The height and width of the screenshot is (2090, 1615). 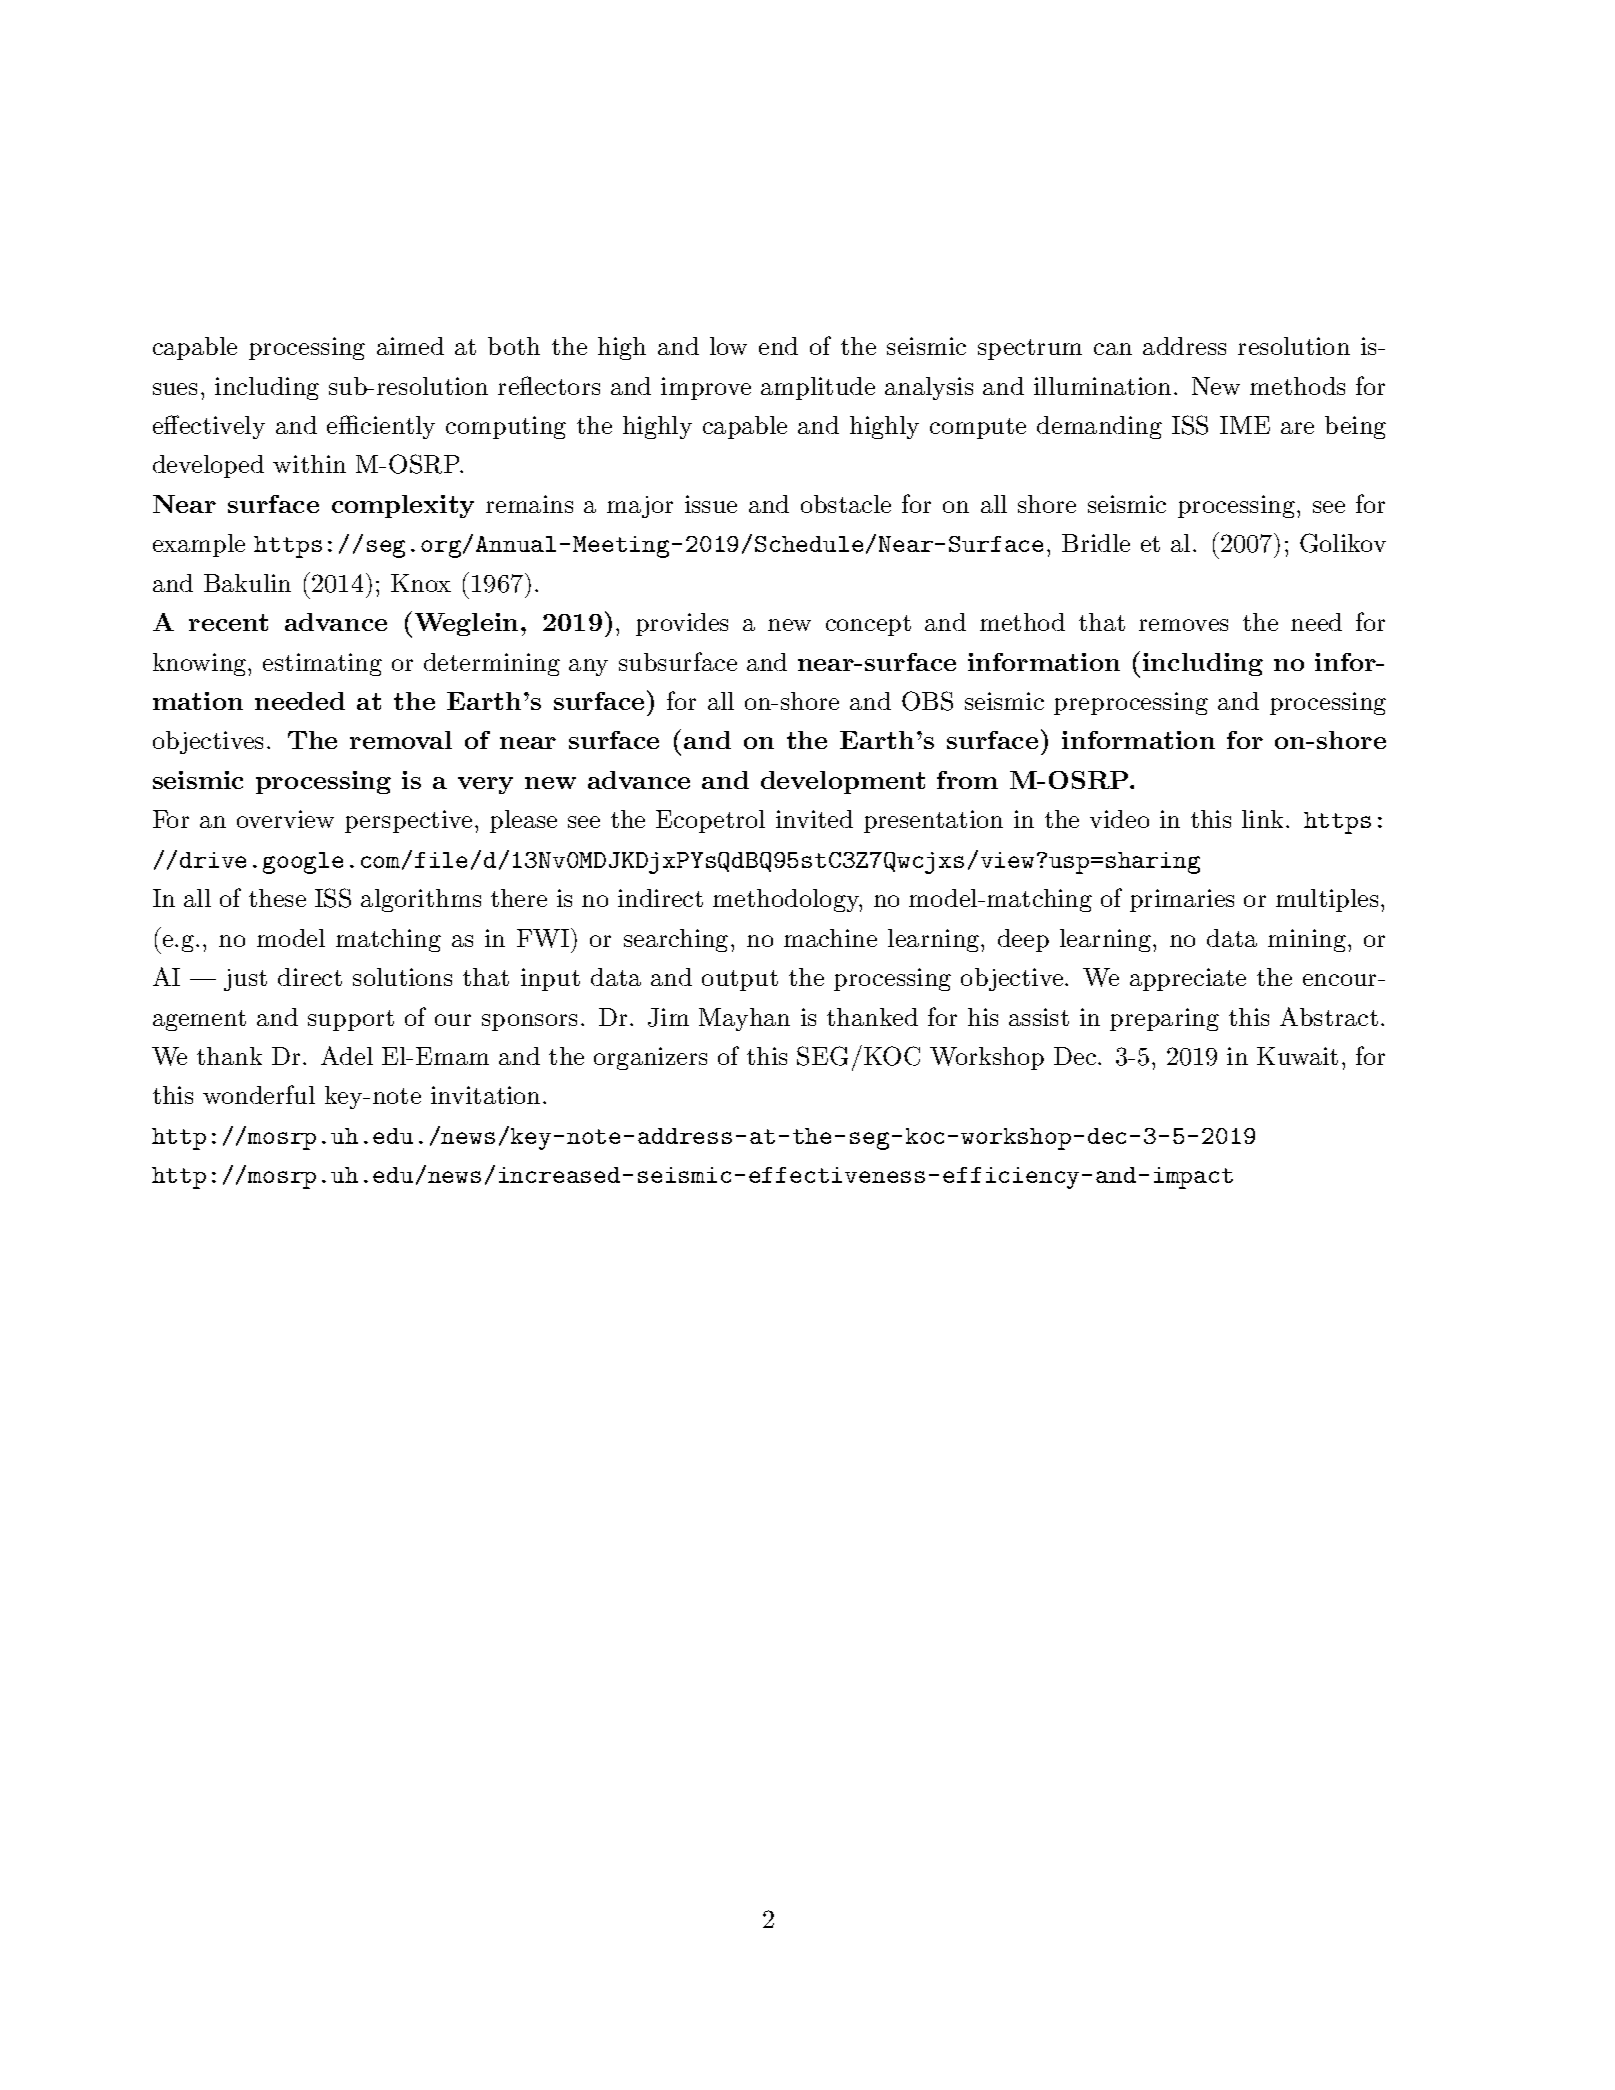 What do you see at coordinates (347, 1055) in the screenshot?
I see `Adel` at bounding box center [347, 1055].
